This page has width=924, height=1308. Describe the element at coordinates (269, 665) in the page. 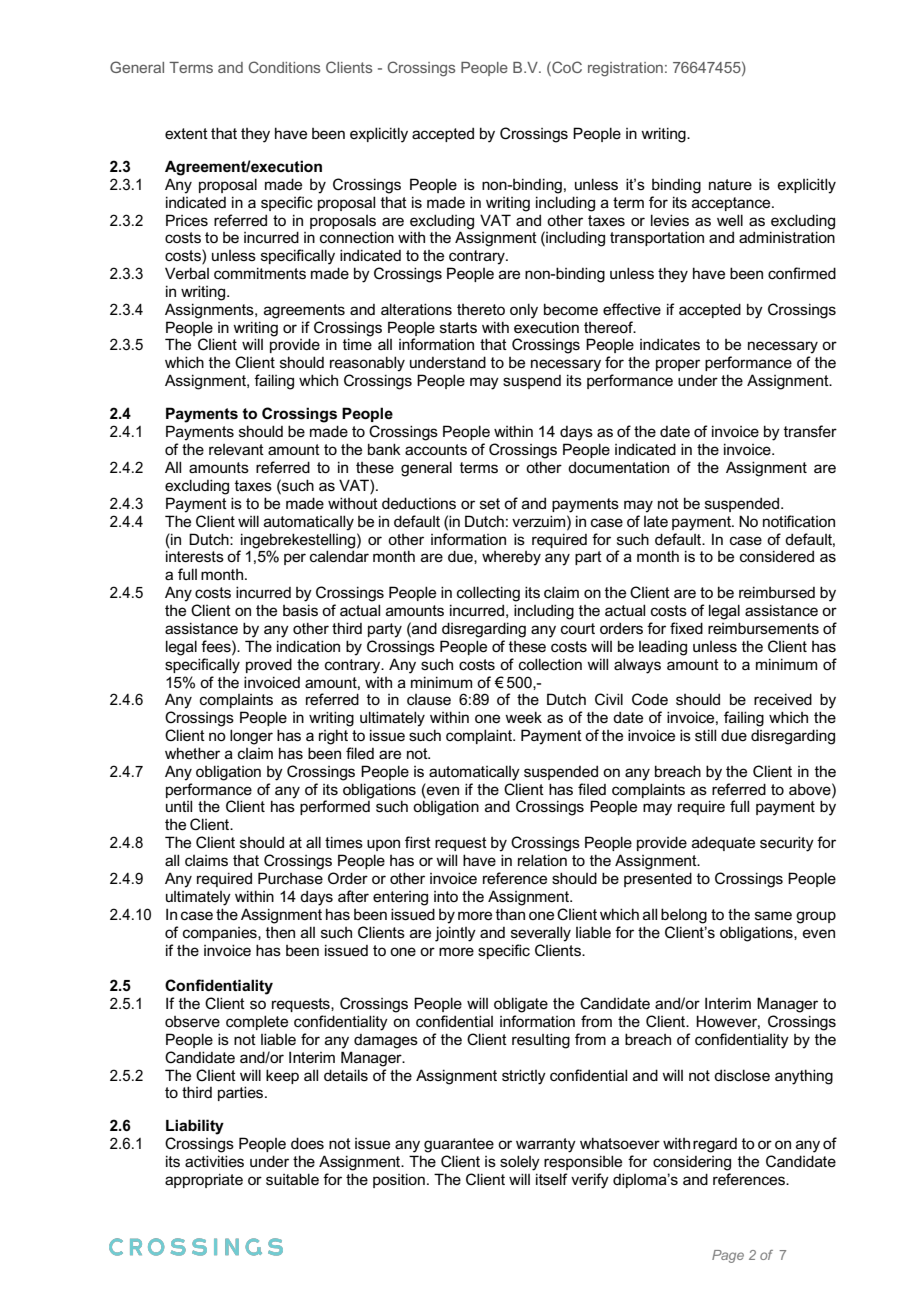

I see `proved` at that location.
